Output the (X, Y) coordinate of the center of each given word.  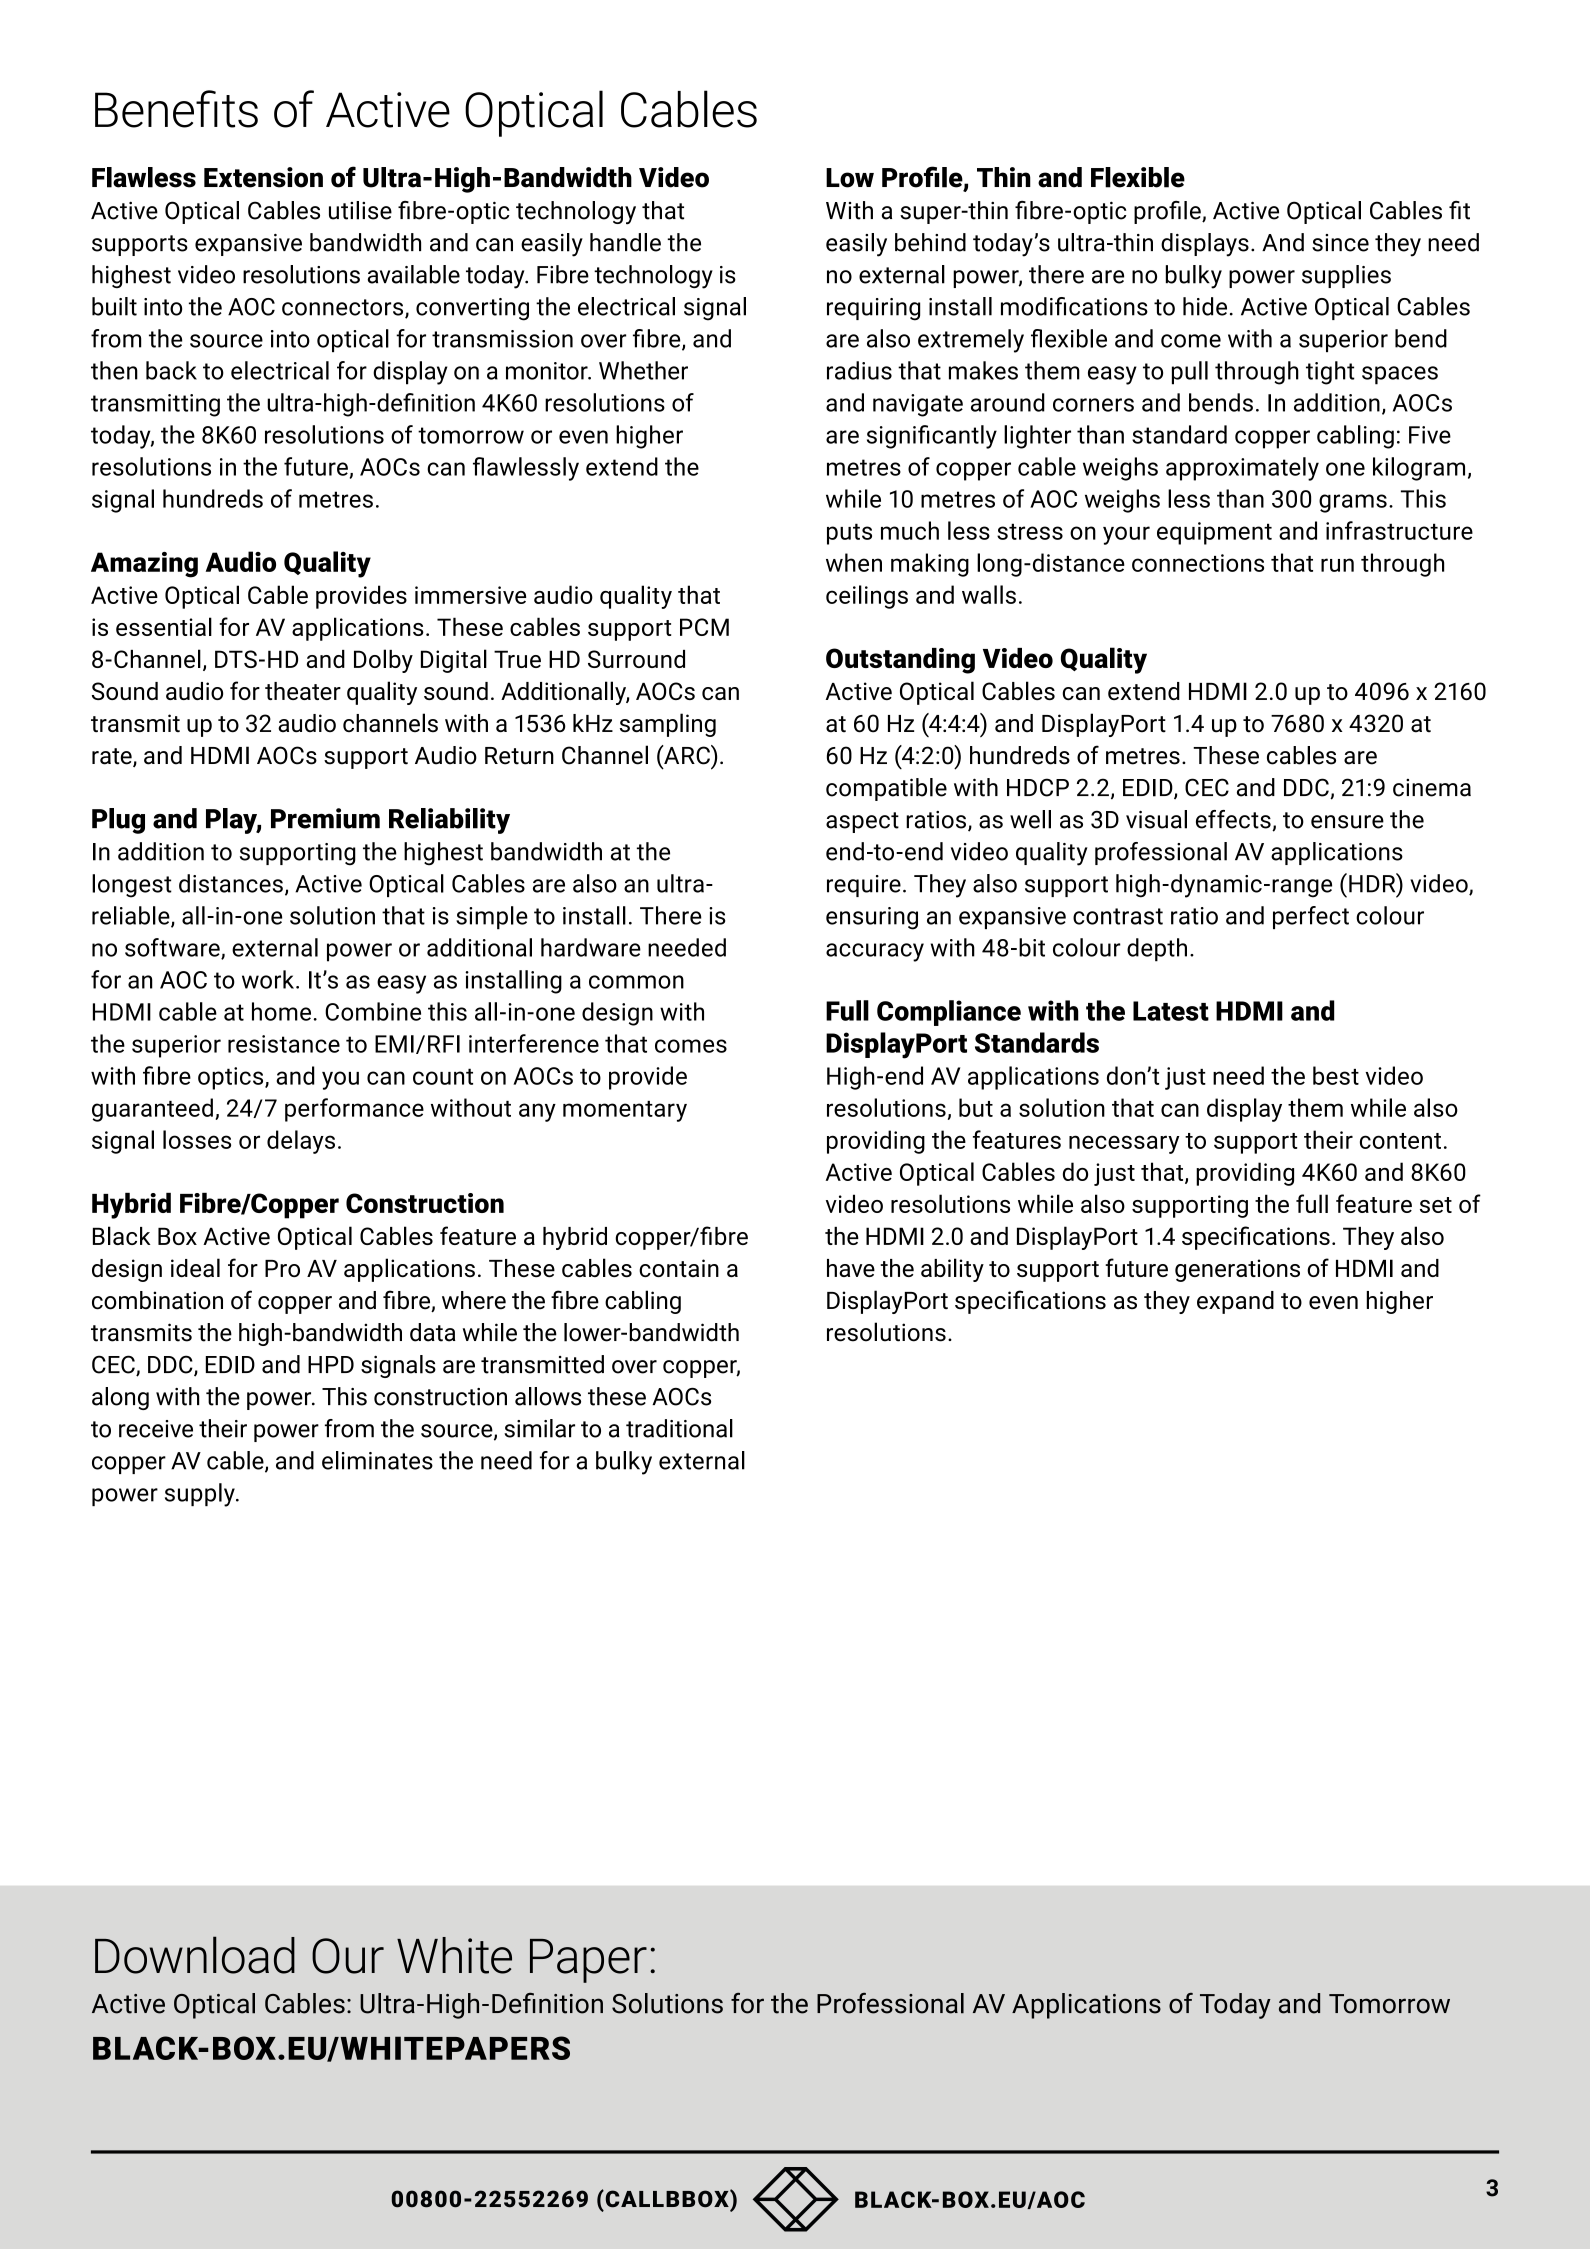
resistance (284, 1044)
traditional (679, 1428)
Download (195, 1955)
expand (1235, 1302)
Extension (263, 177)
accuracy (875, 952)
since (1340, 243)
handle (625, 242)
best (1336, 1075)
